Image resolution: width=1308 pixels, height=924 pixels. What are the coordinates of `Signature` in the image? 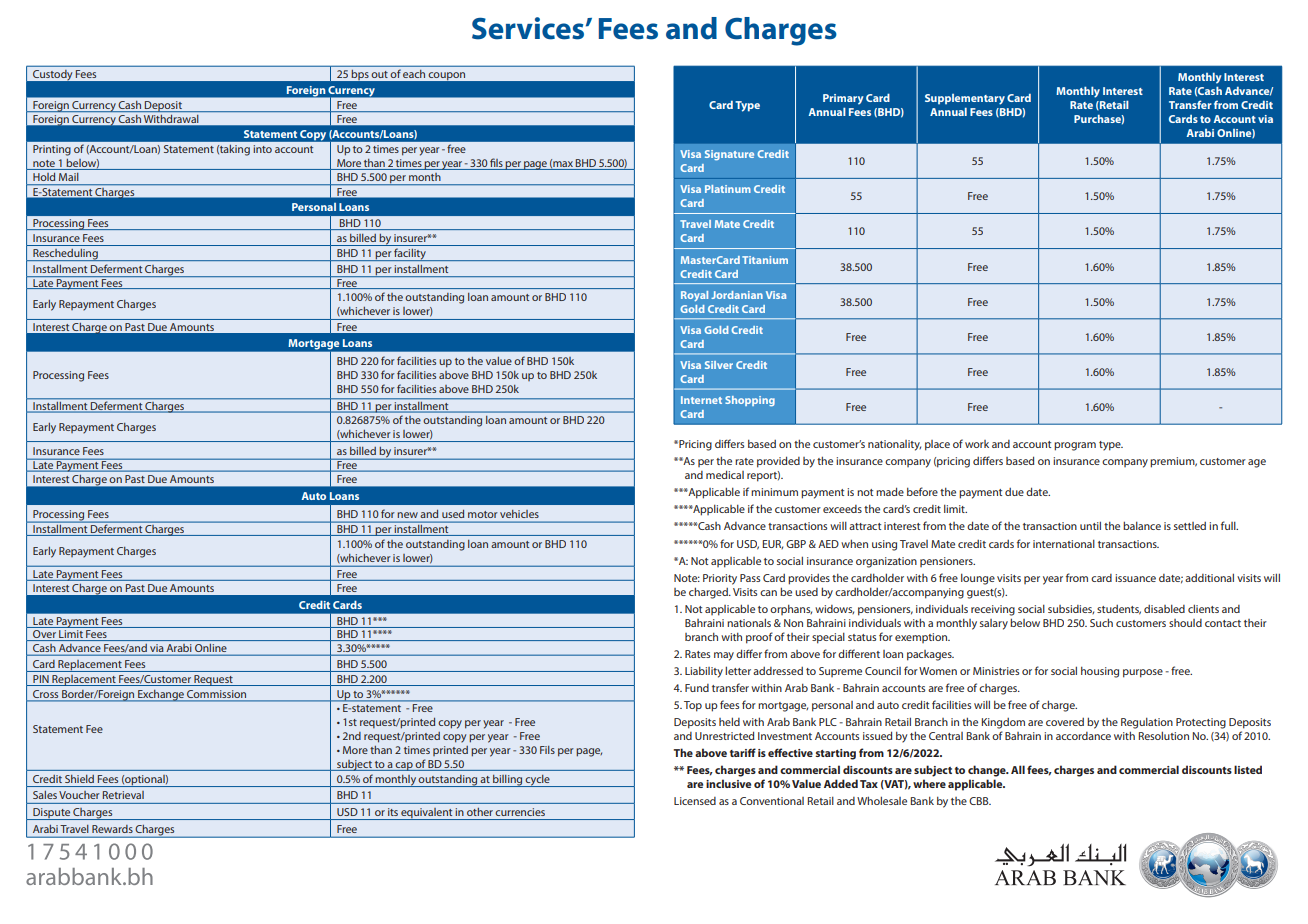 It's located at (729, 155).
